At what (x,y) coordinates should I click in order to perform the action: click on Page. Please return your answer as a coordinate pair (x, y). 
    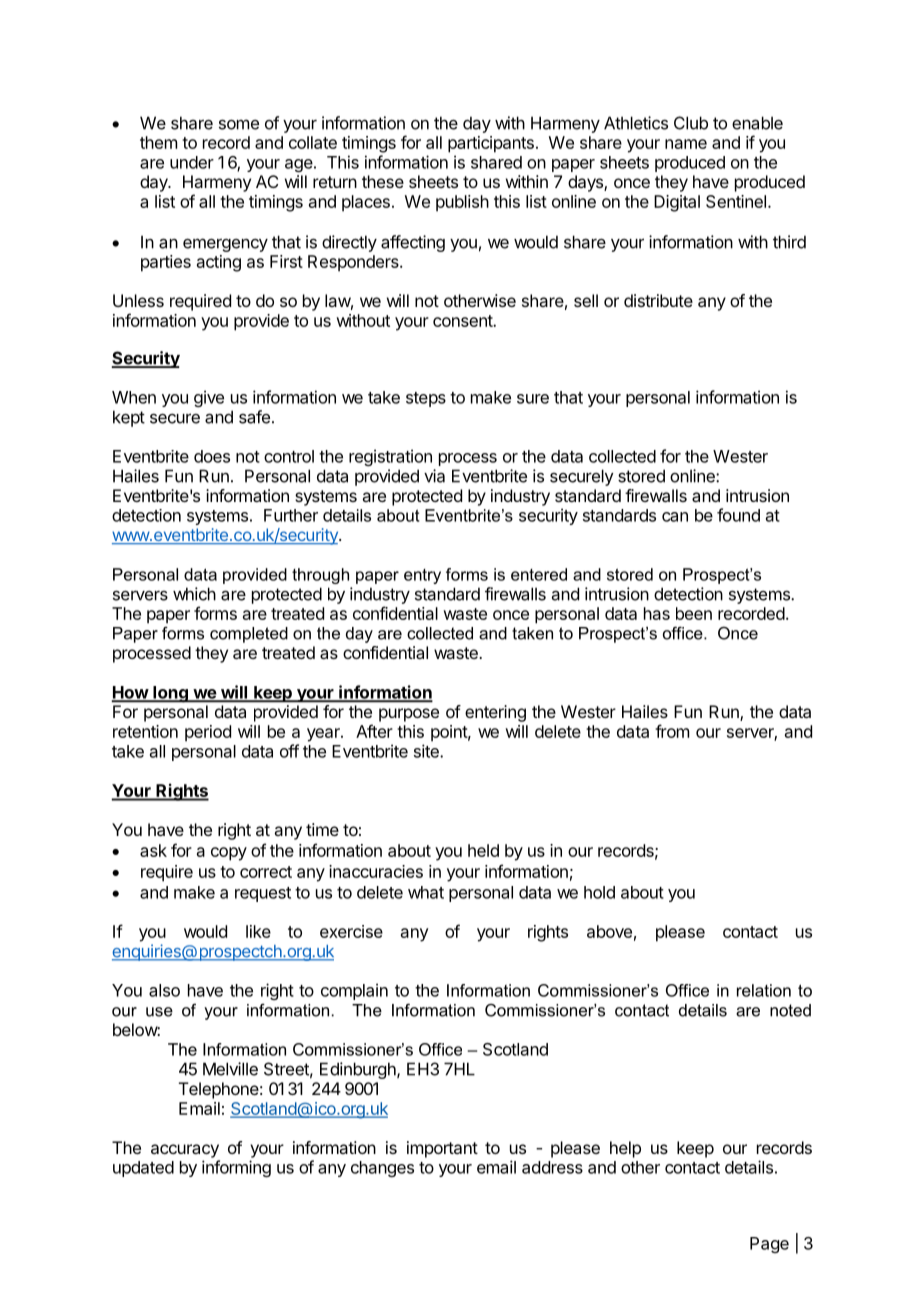
    Looking at the image, I should click on (769, 1245).
